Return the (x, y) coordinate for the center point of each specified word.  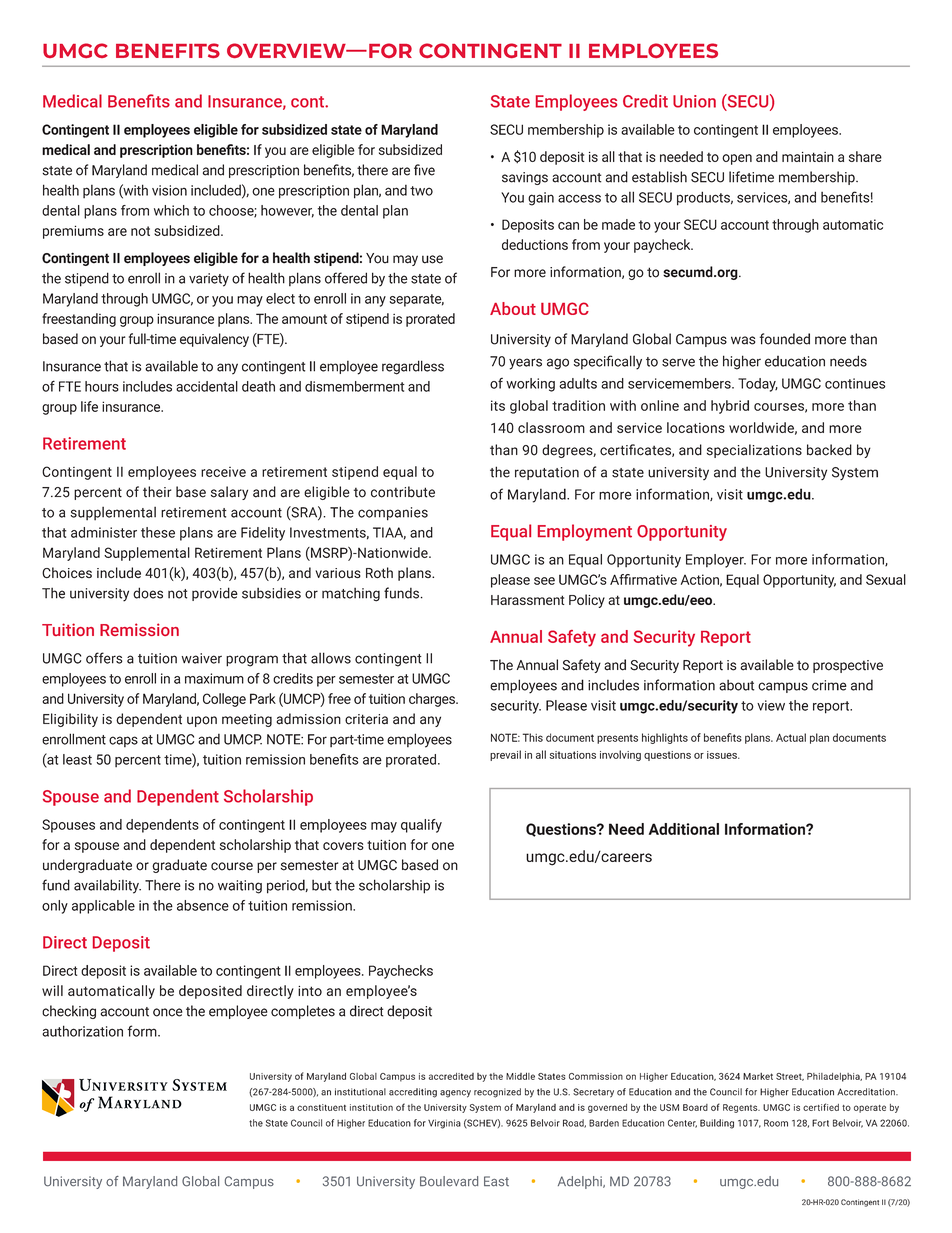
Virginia (444, 1124)
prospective (848, 666)
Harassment (527, 600)
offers (104, 658)
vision (169, 190)
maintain (808, 157)
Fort (820, 1123)
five (424, 170)
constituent (321, 1107)
